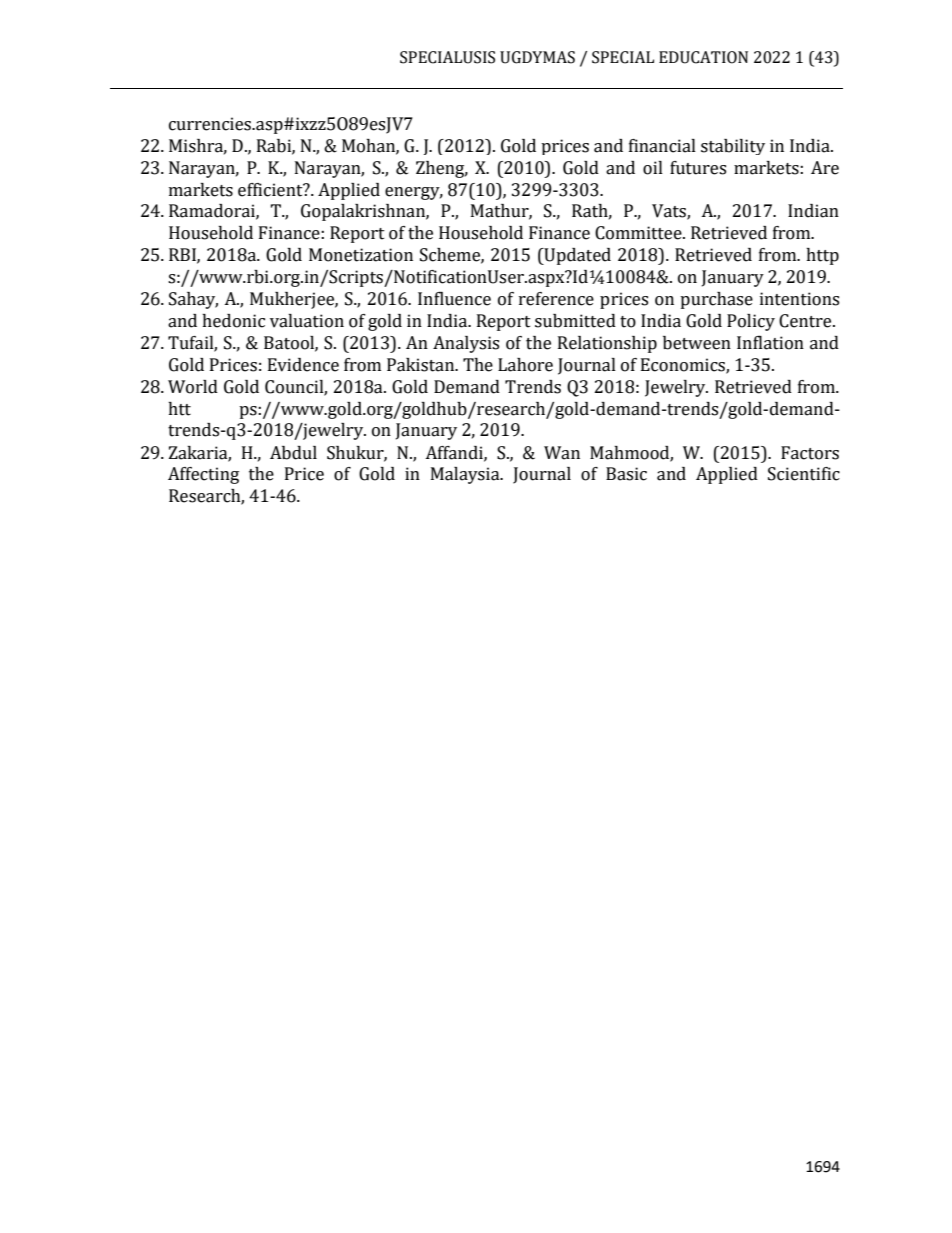  Describe the element at coordinates (733, 147) in the screenshot. I see `stability` at that location.
